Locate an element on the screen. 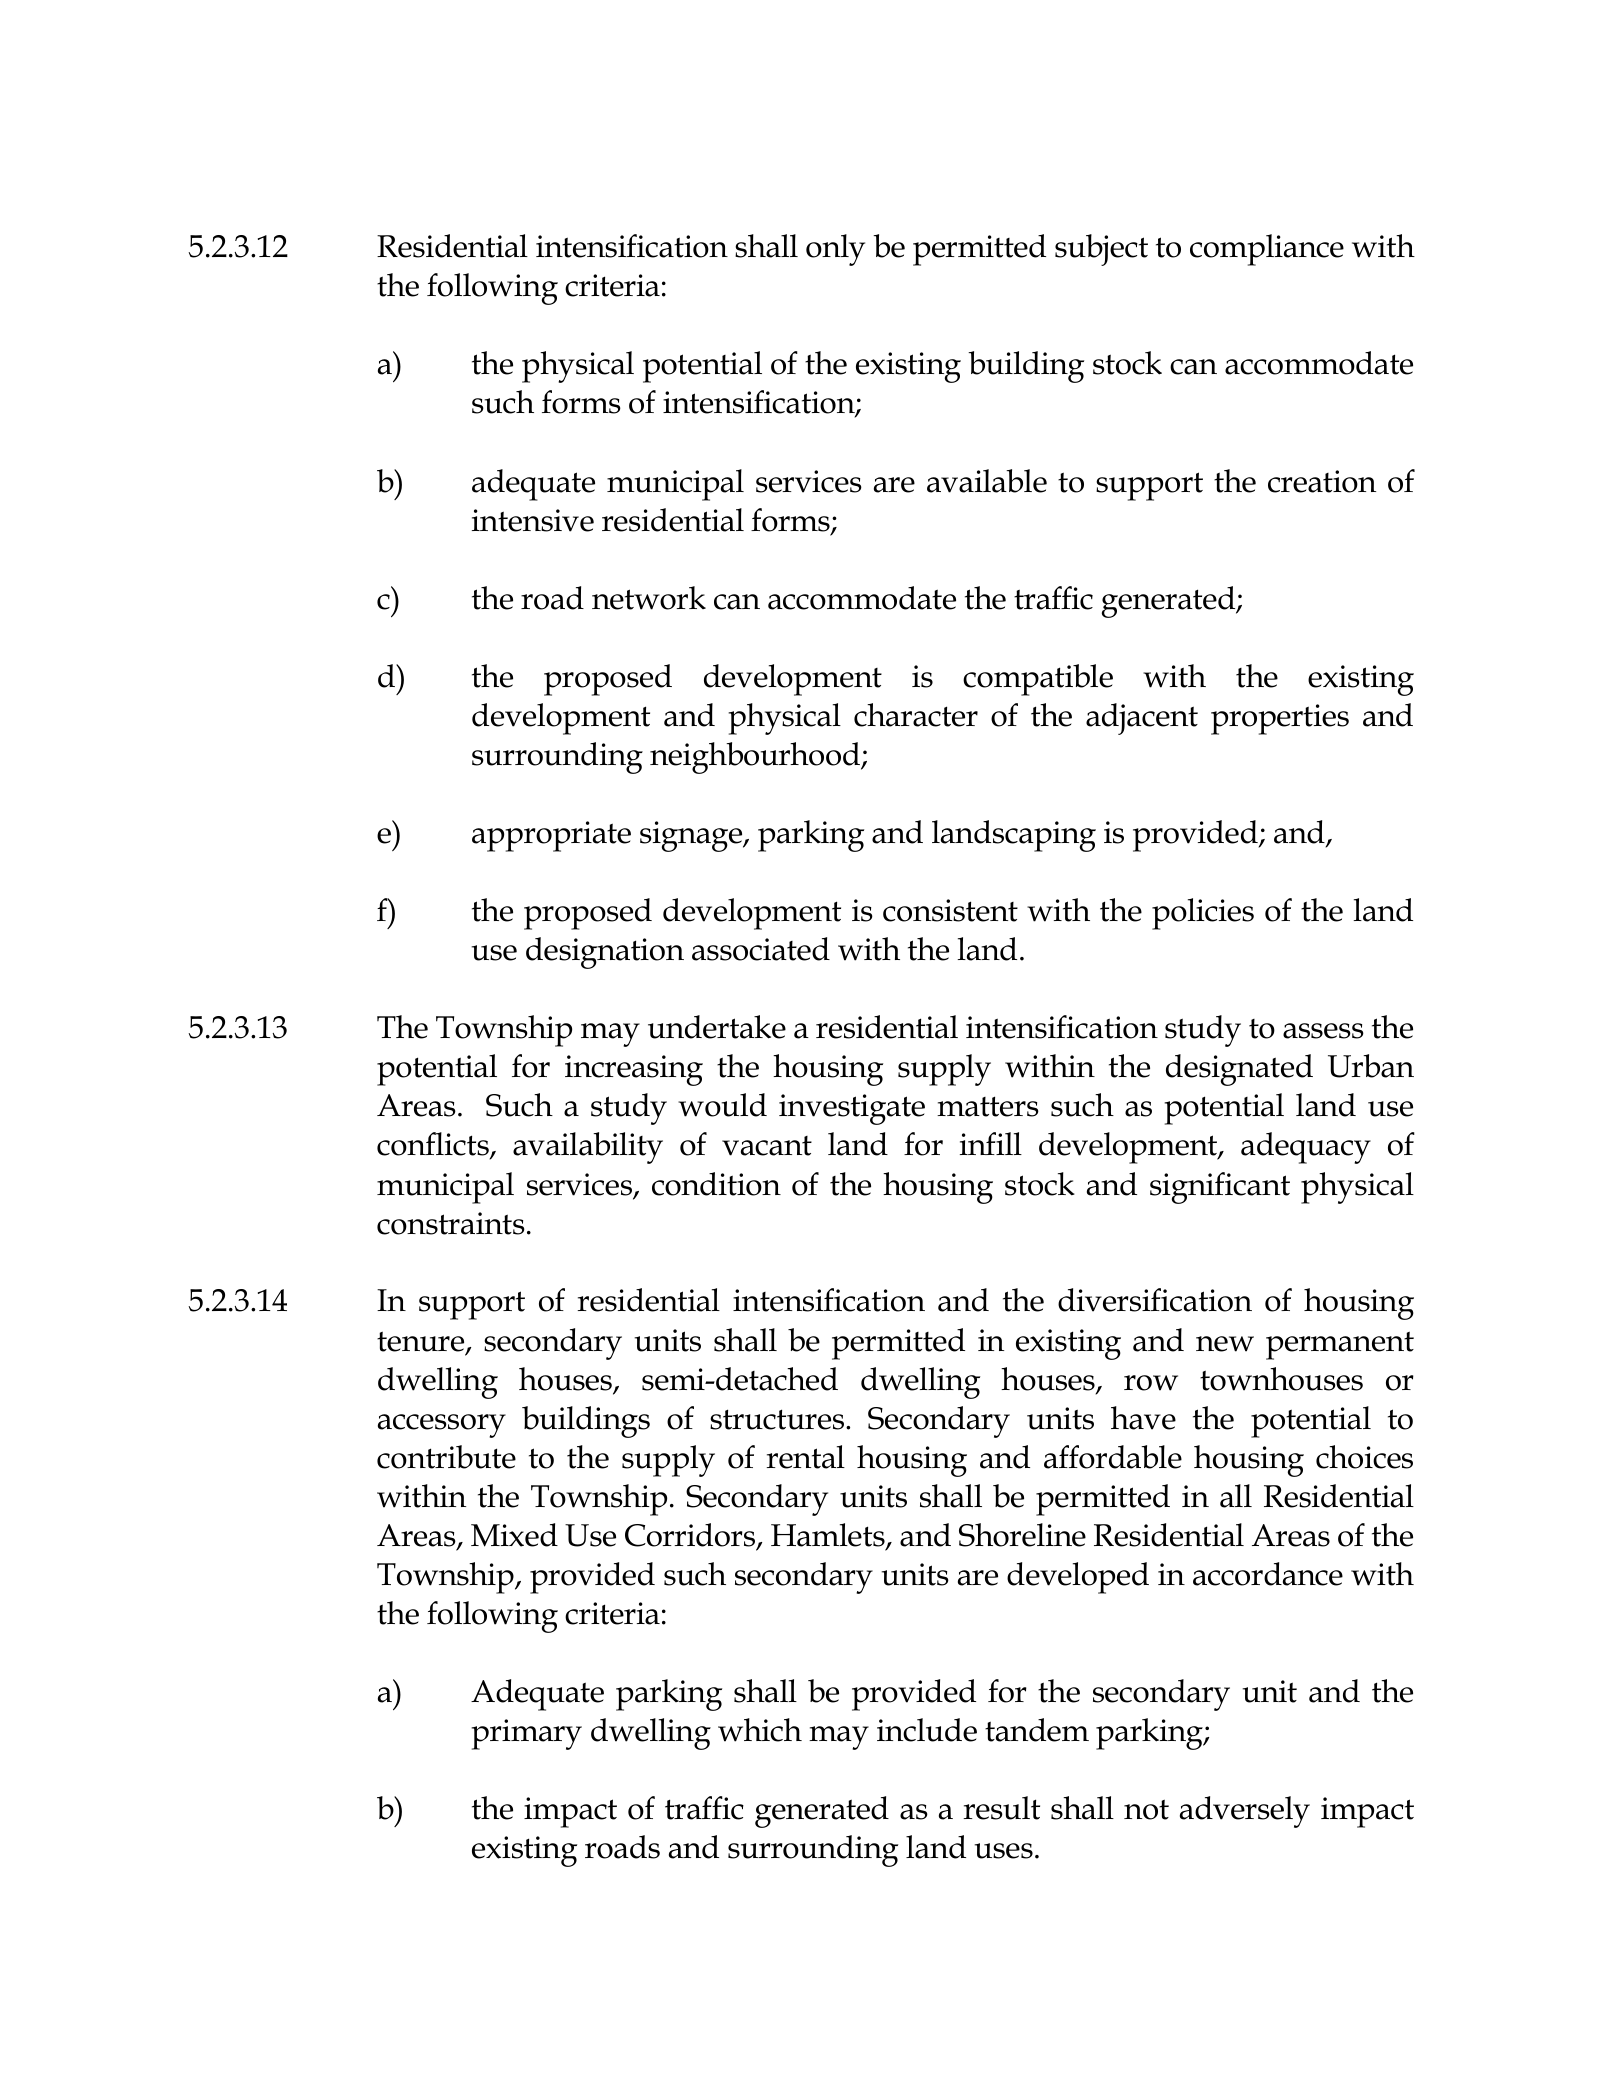  include is located at coordinates (927, 1730).
